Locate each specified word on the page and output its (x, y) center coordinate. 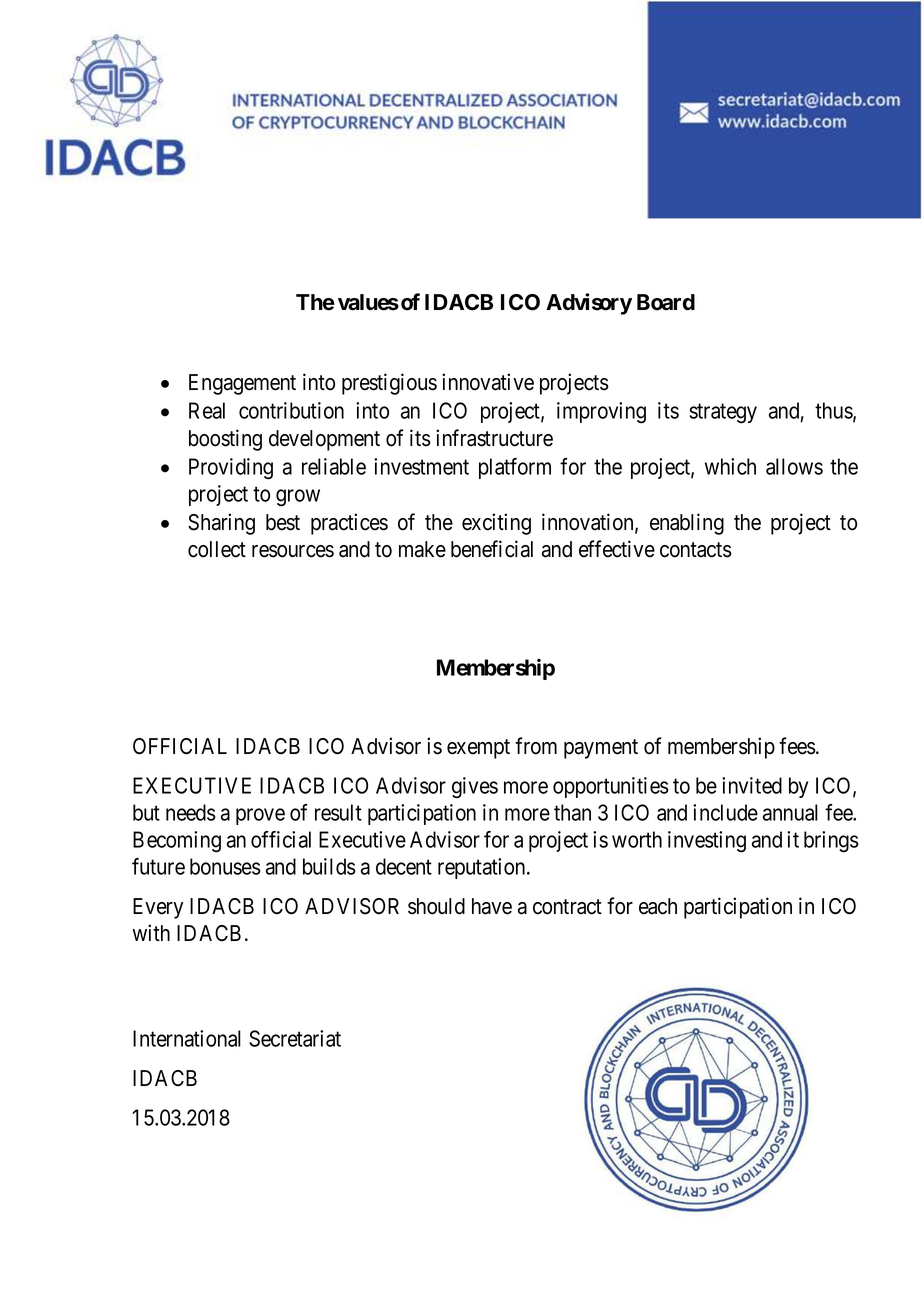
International (187, 1038)
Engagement (242, 384)
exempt (478, 749)
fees (797, 746)
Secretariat (295, 1038)
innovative (488, 382)
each (658, 906)
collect (217, 549)
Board (666, 302)
